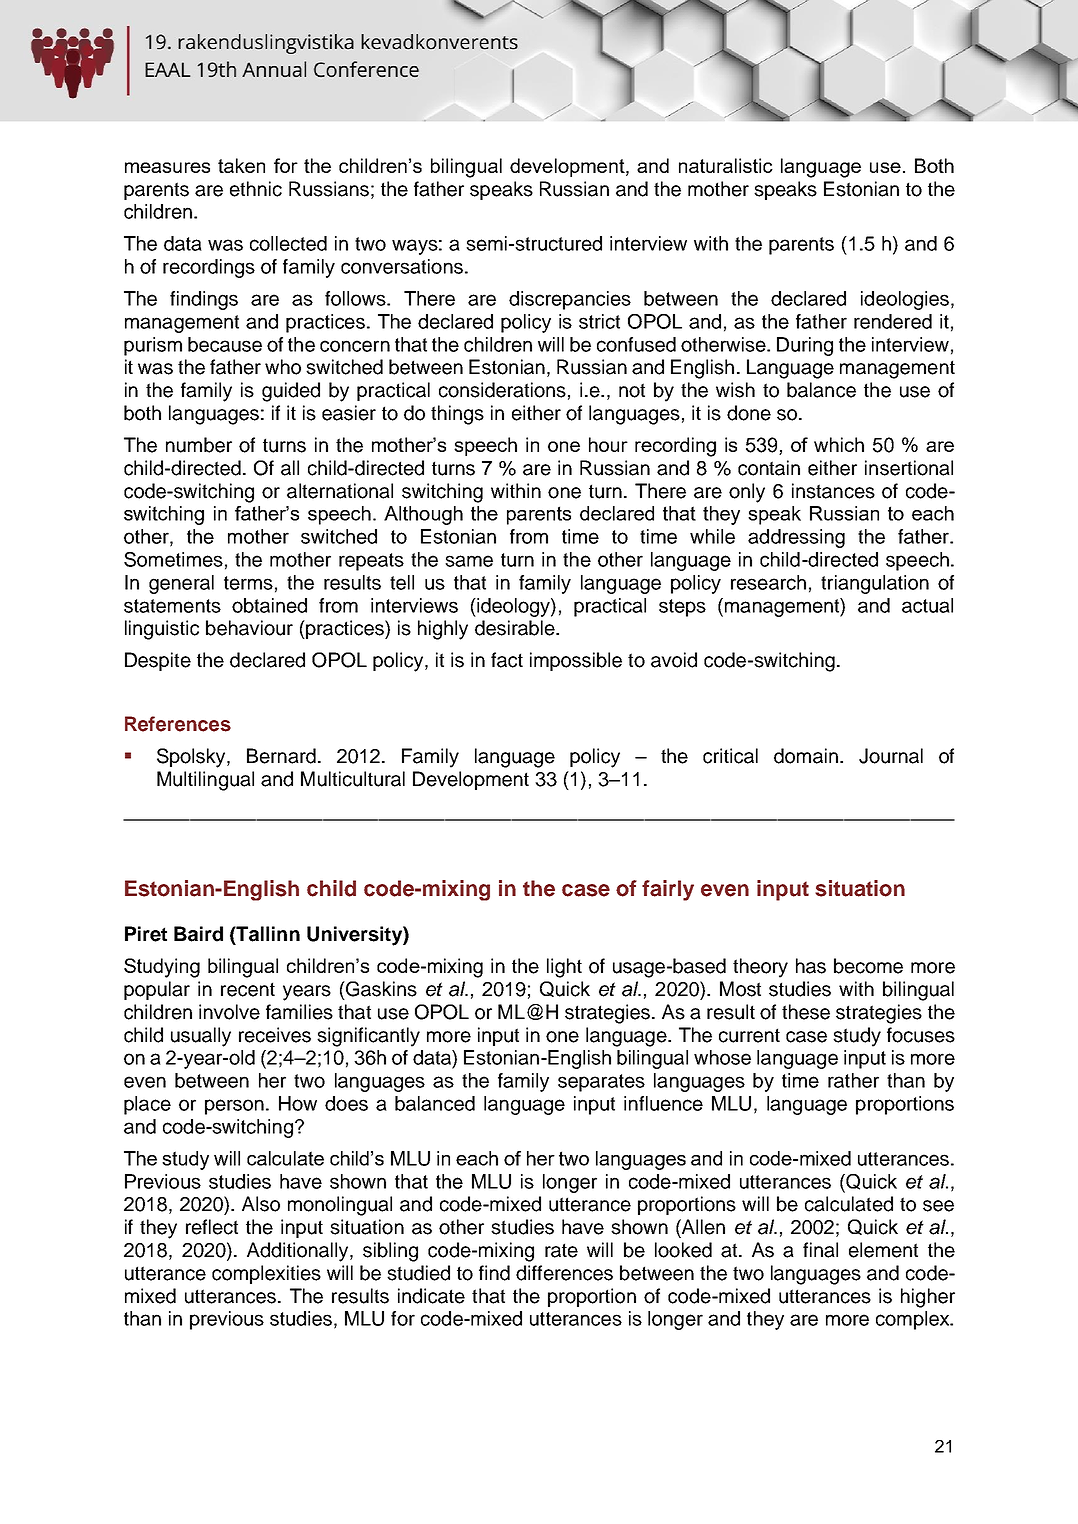 The width and height of the image is (1078, 1524). I want to click on naturalistic, so click(726, 165).
